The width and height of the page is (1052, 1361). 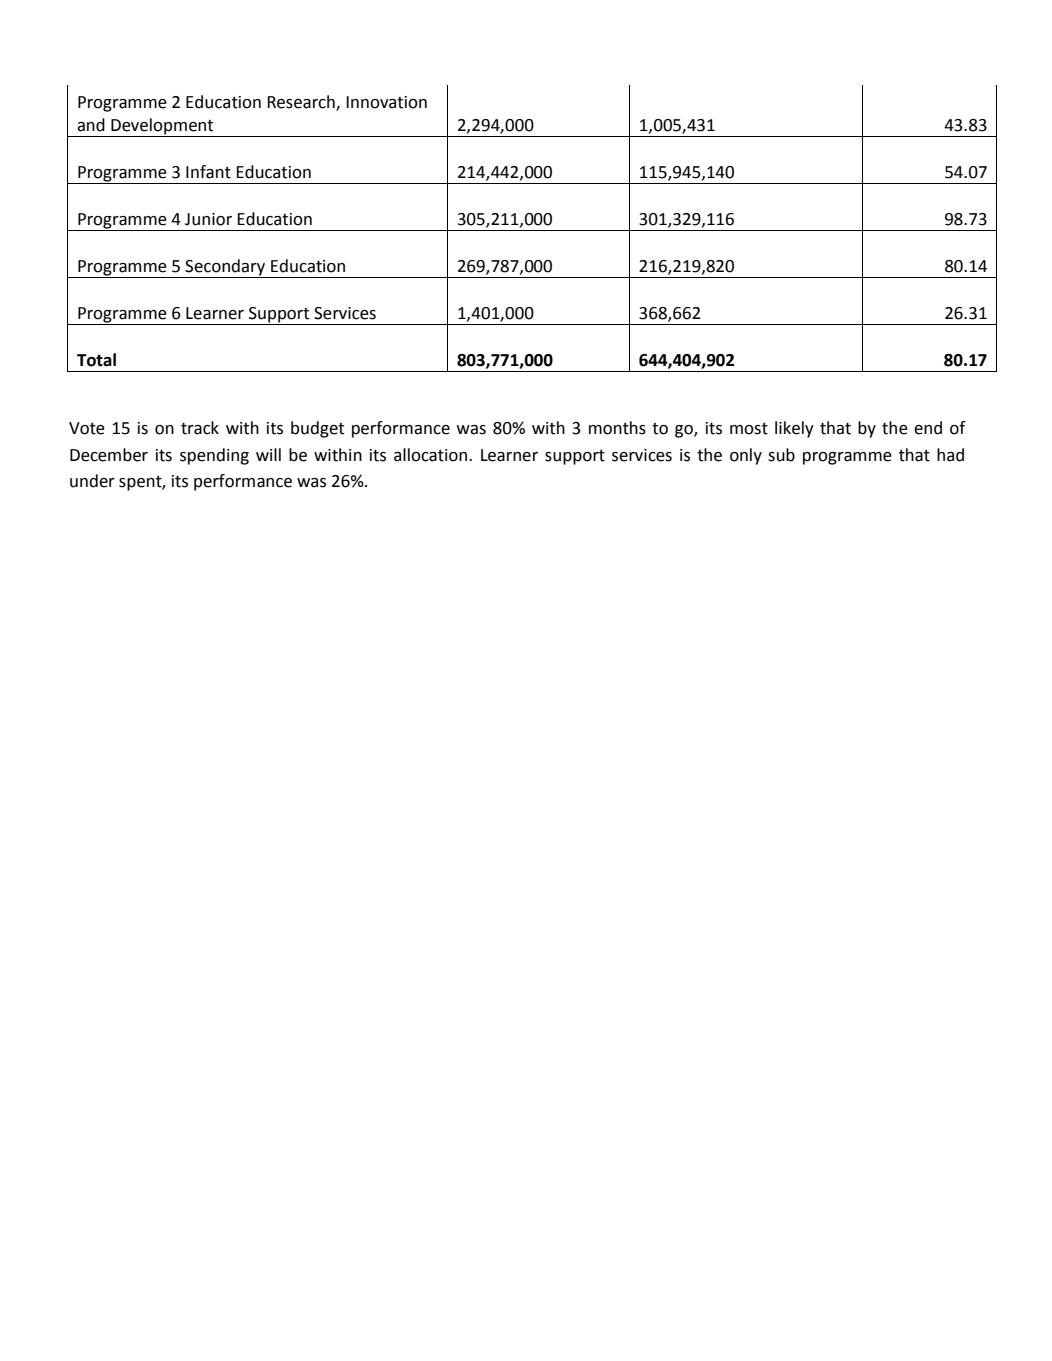 What do you see at coordinates (386, 102) in the page?
I see `Innovation` at bounding box center [386, 102].
